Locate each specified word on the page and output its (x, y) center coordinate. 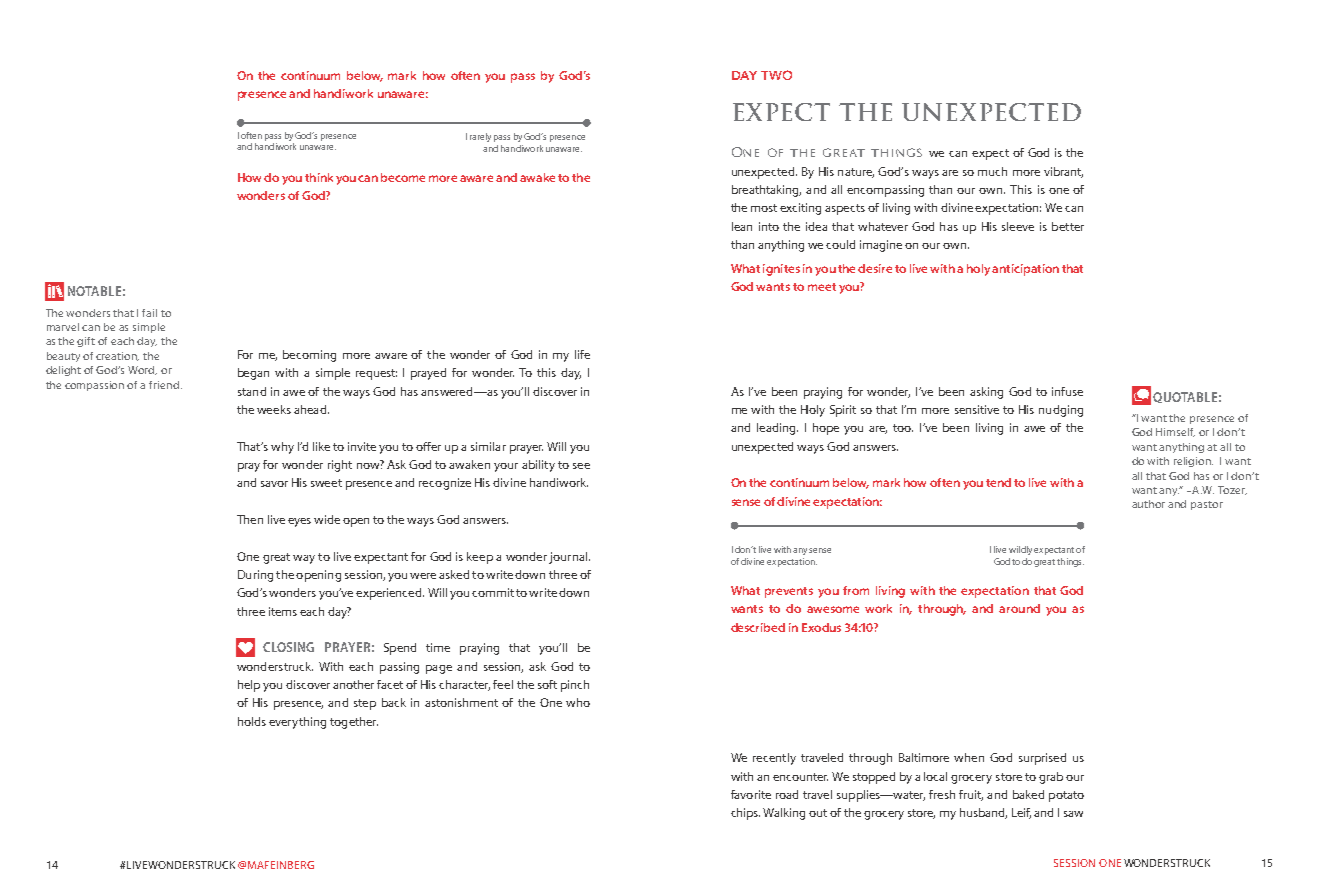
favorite (751, 794)
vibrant (1063, 172)
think (319, 177)
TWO (776, 75)
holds (252, 721)
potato (1066, 796)
